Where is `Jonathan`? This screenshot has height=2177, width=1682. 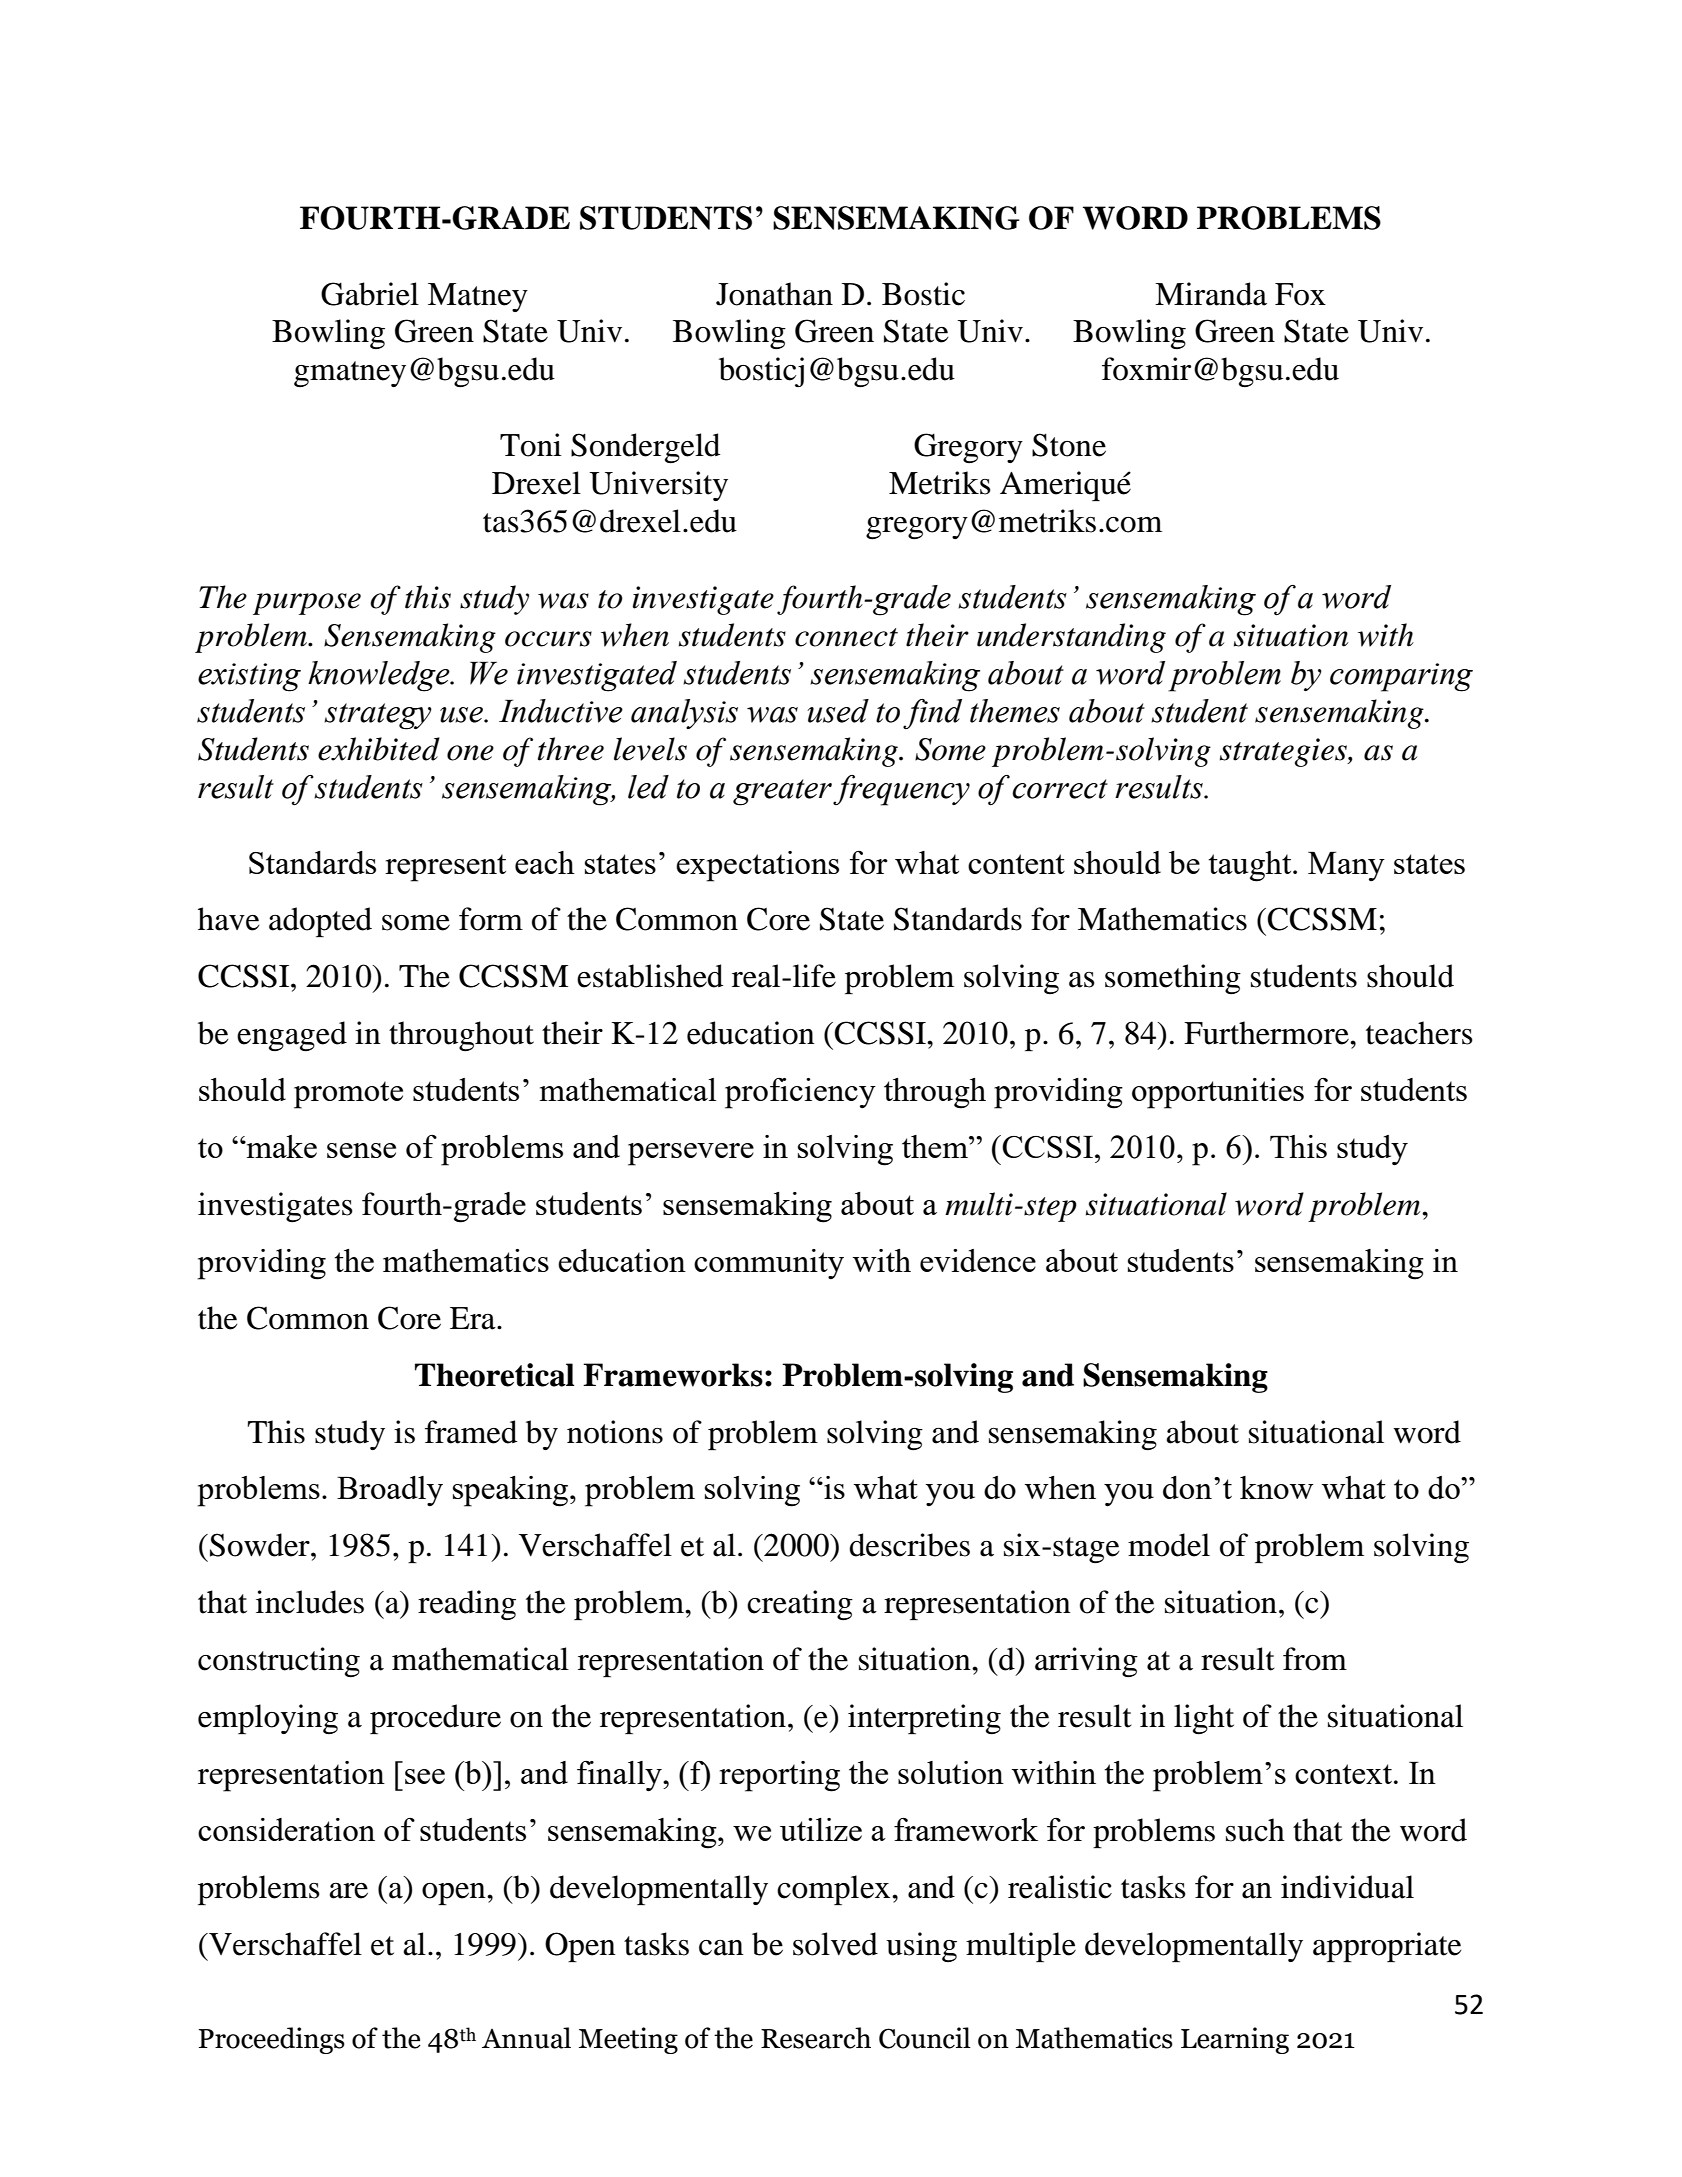
Jonathan is located at coordinates (774, 294).
